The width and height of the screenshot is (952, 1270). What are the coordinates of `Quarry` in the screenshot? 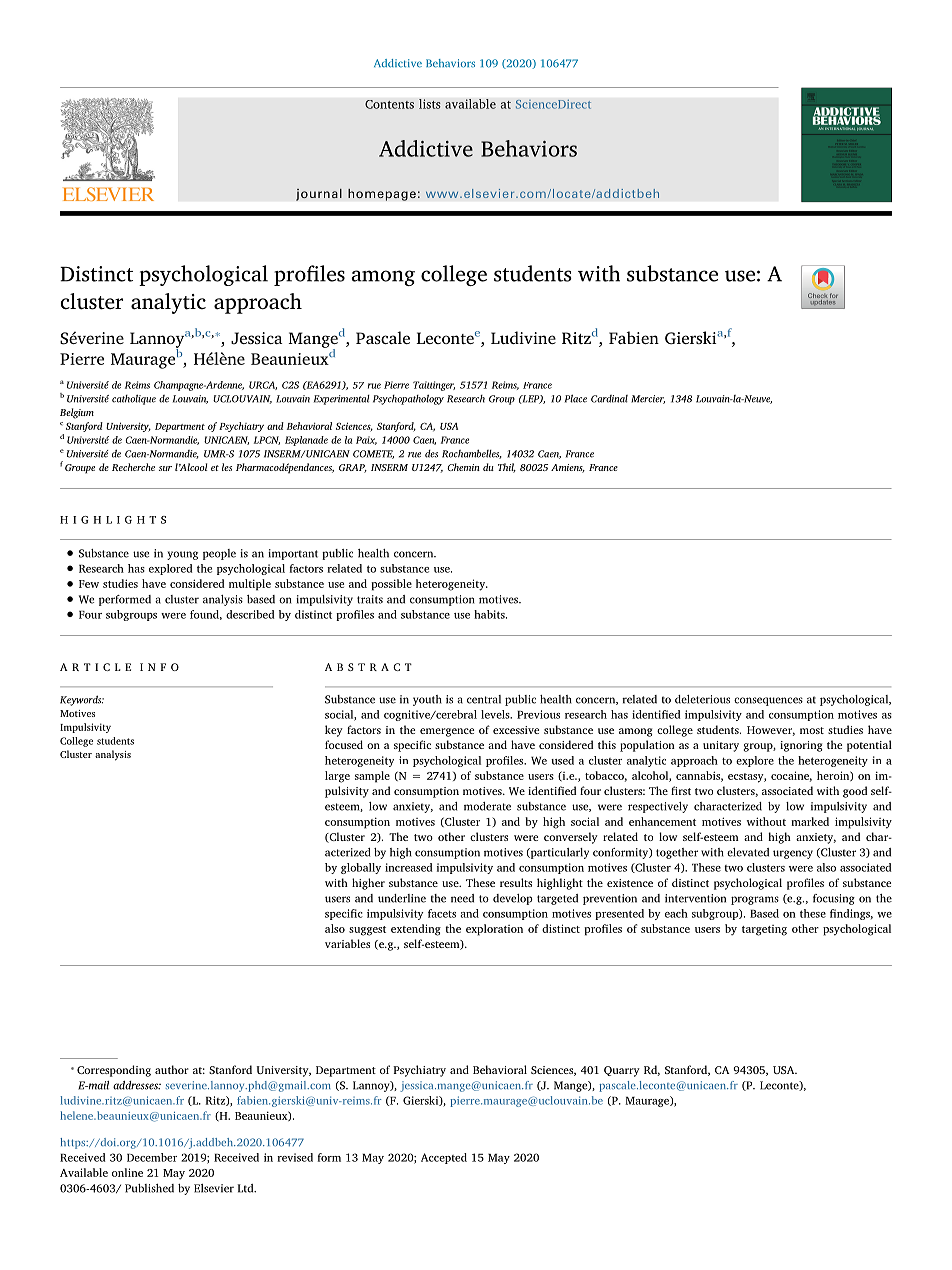 It's located at (622, 1071).
